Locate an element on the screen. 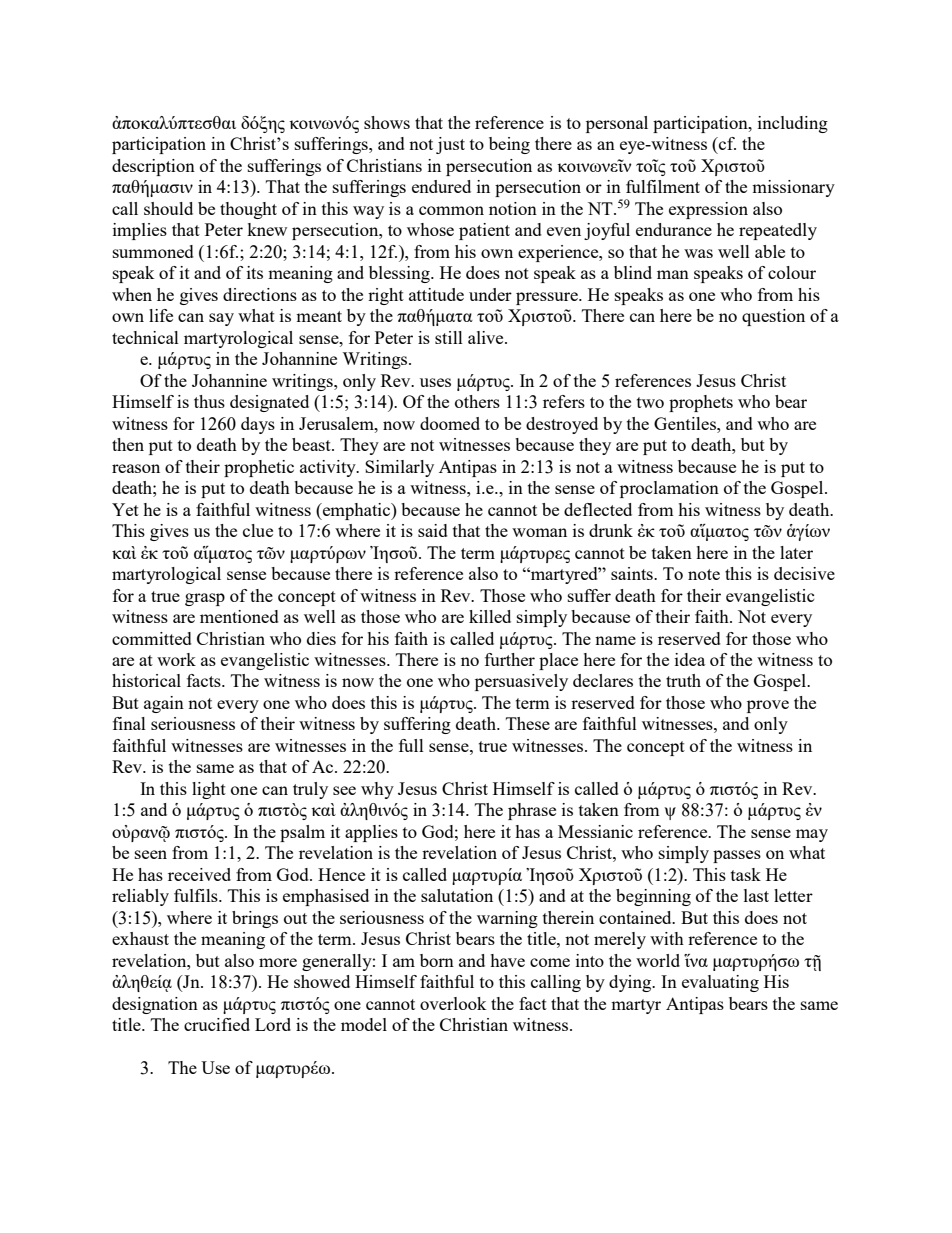 This screenshot has width=952, height=1233. just is located at coordinates (450, 145).
